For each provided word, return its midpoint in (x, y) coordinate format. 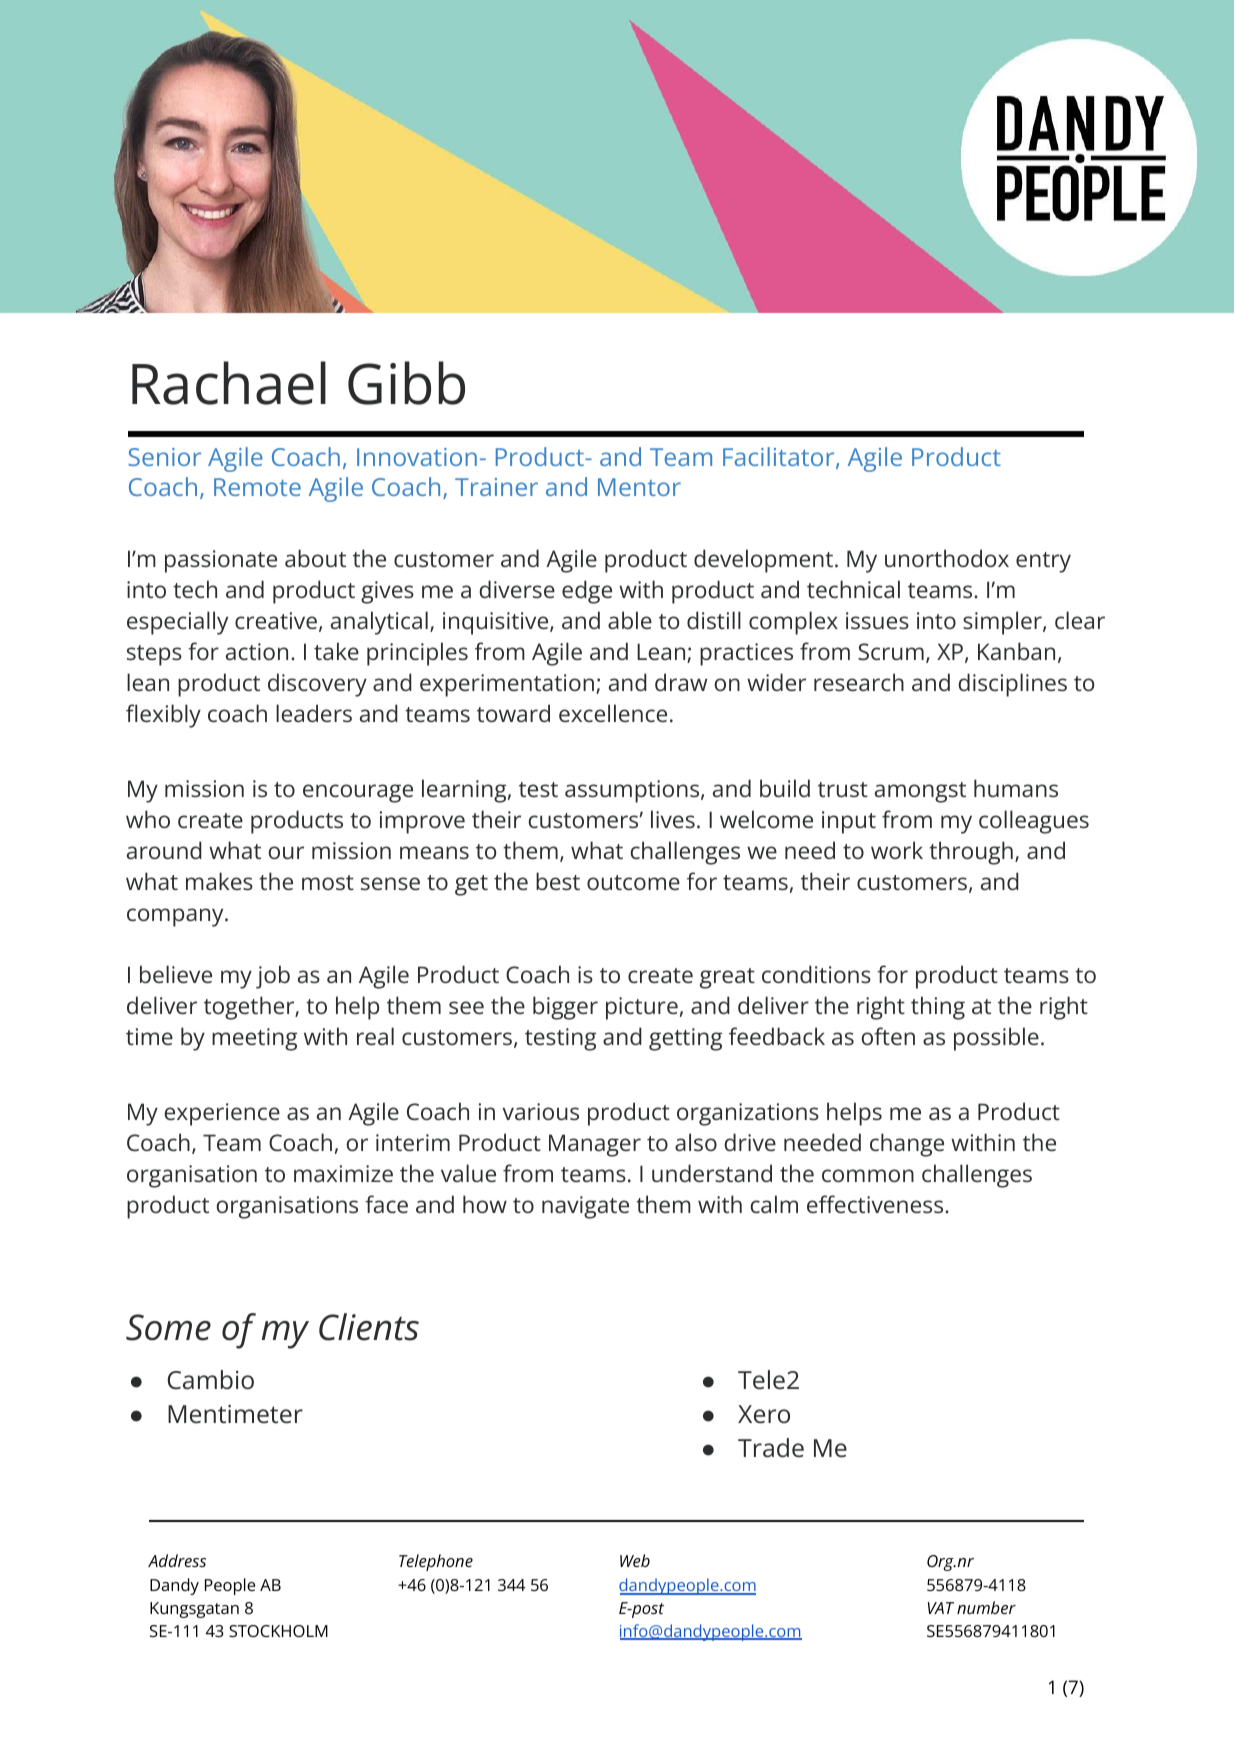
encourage (358, 793)
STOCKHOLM (278, 1631)
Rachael (229, 383)
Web (635, 1560)
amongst (920, 792)
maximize (343, 1173)
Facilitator (778, 456)
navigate (585, 1207)
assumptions (633, 791)
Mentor (639, 487)
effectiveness (876, 1204)
